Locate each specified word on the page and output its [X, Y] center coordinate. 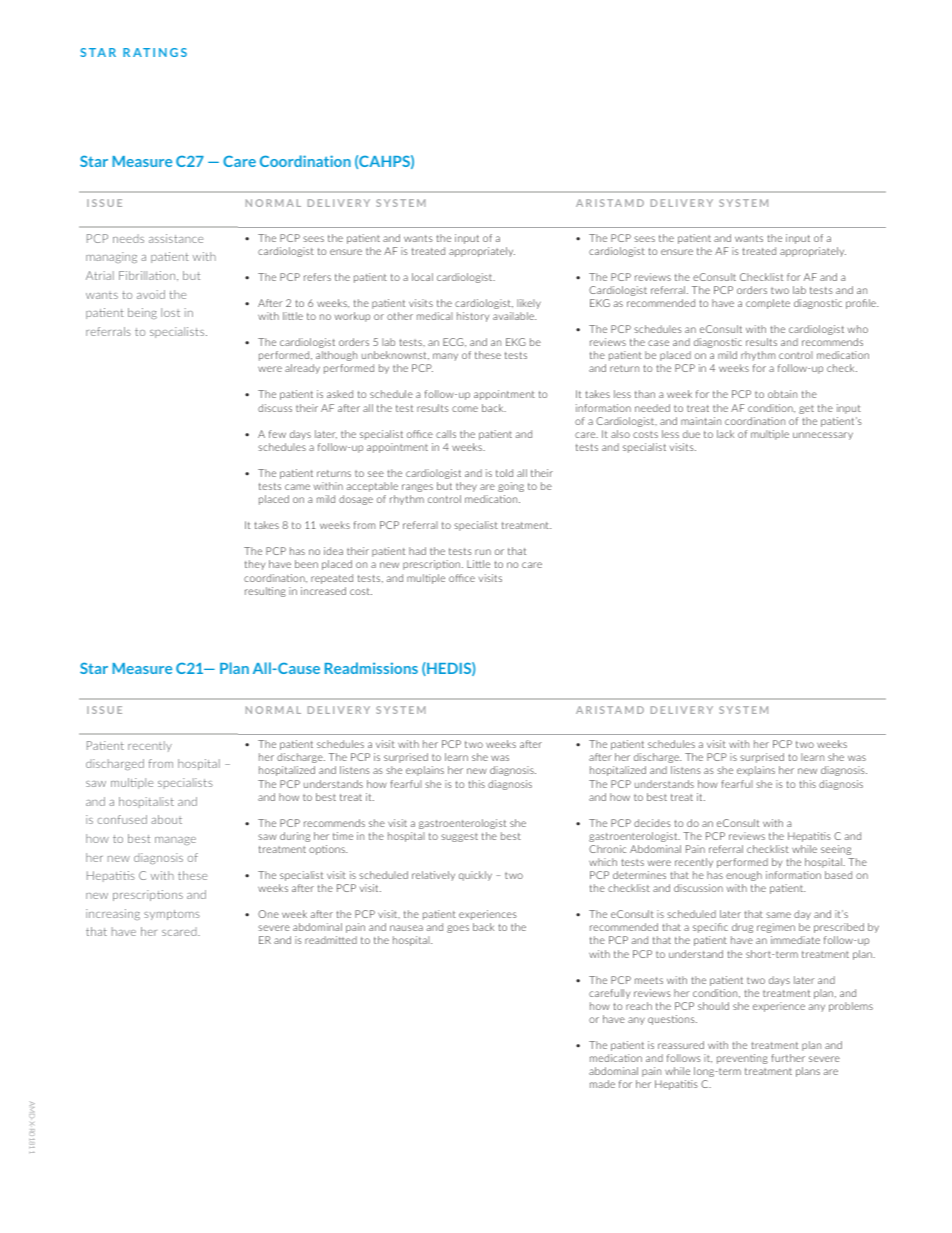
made [602, 1084]
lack [725, 434]
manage [175, 841]
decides [652, 823]
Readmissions [371, 668]
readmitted [331, 940]
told [504, 473]
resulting [265, 592]
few [277, 434]
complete [768, 304]
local [422, 277]
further [788, 1058]
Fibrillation [148, 276]
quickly [475, 876]
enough [744, 876]
